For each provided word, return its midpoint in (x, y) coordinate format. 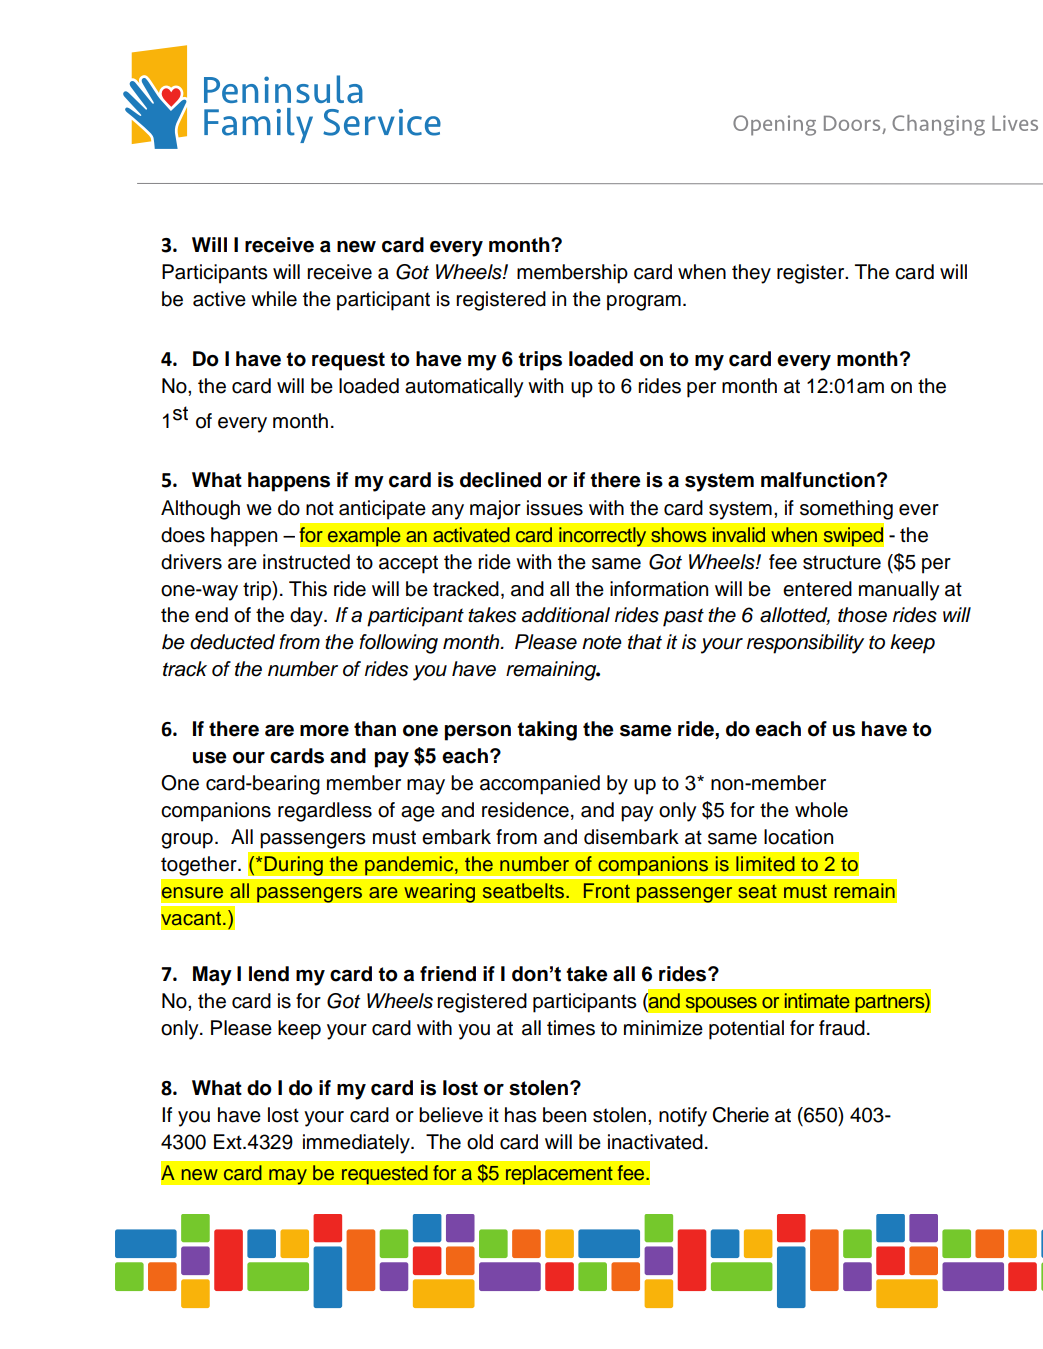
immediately (357, 1144)
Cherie (740, 1115)
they (751, 274)
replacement (559, 1175)
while (274, 299)
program (644, 303)
